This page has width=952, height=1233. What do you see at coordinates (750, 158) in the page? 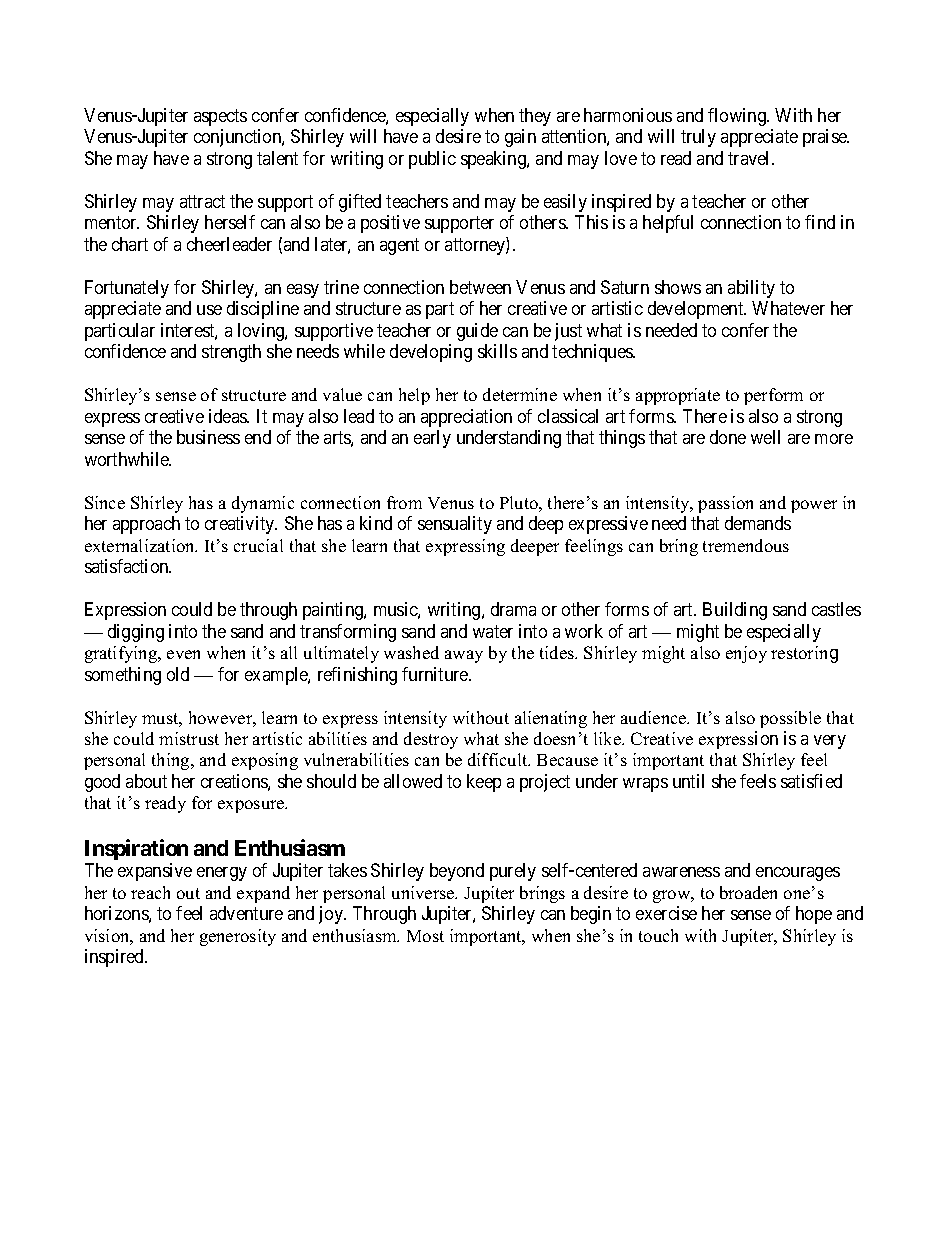
I see `travel` at bounding box center [750, 158].
